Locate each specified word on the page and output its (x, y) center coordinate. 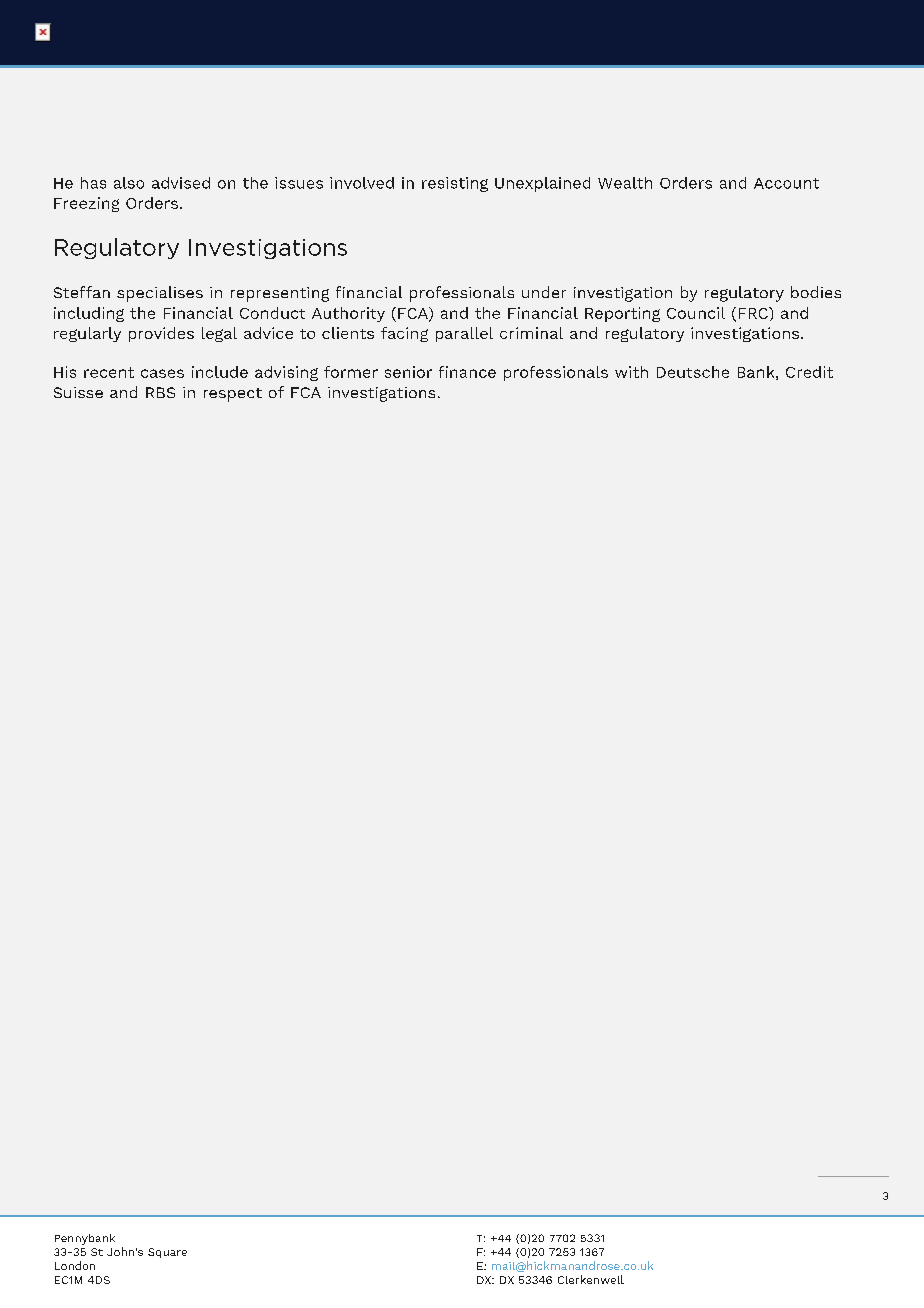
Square (167, 1253)
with (631, 372)
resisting (455, 184)
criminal (531, 333)
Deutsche (693, 372)
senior (408, 372)
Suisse (78, 392)
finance (467, 372)
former (351, 372)
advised (181, 183)
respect (233, 395)
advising (286, 373)
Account (786, 183)
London (75, 1265)
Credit (809, 372)
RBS (160, 392)
